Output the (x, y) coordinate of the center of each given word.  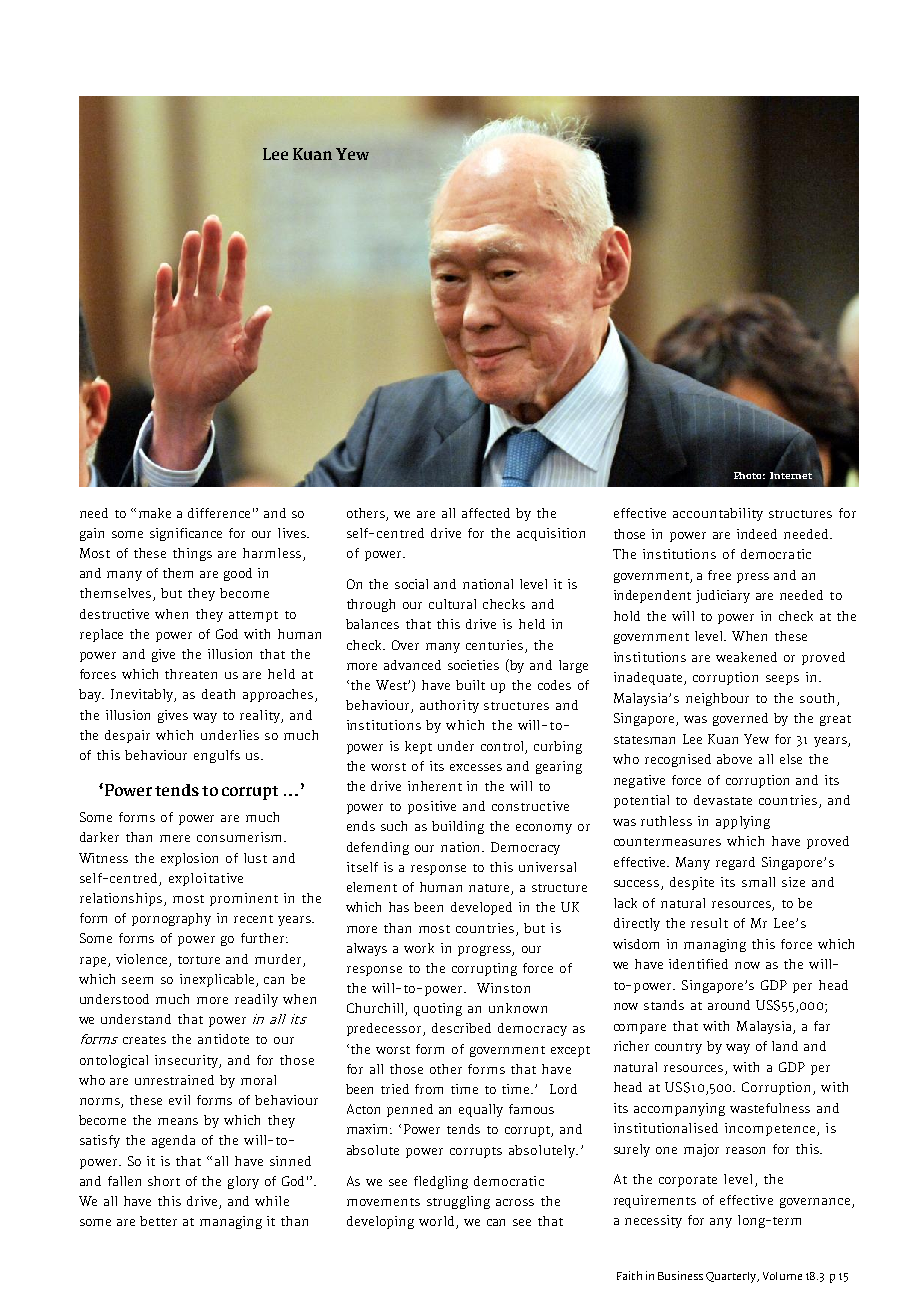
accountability (718, 514)
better (158, 1221)
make (155, 513)
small (758, 882)
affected (486, 513)
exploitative (206, 879)
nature (490, 889)
